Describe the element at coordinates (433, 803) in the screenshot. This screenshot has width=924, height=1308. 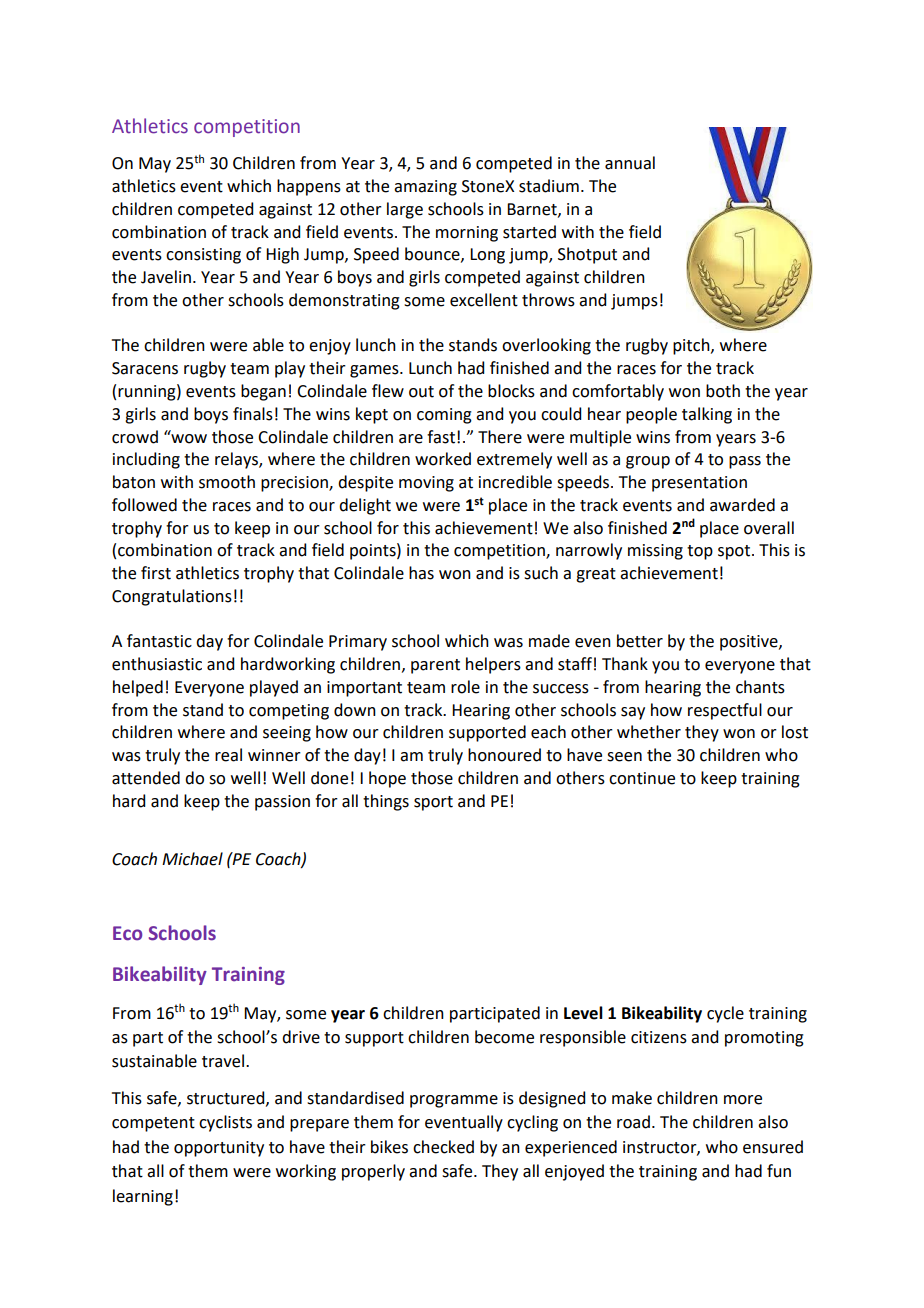
I see `sport` at that location.
